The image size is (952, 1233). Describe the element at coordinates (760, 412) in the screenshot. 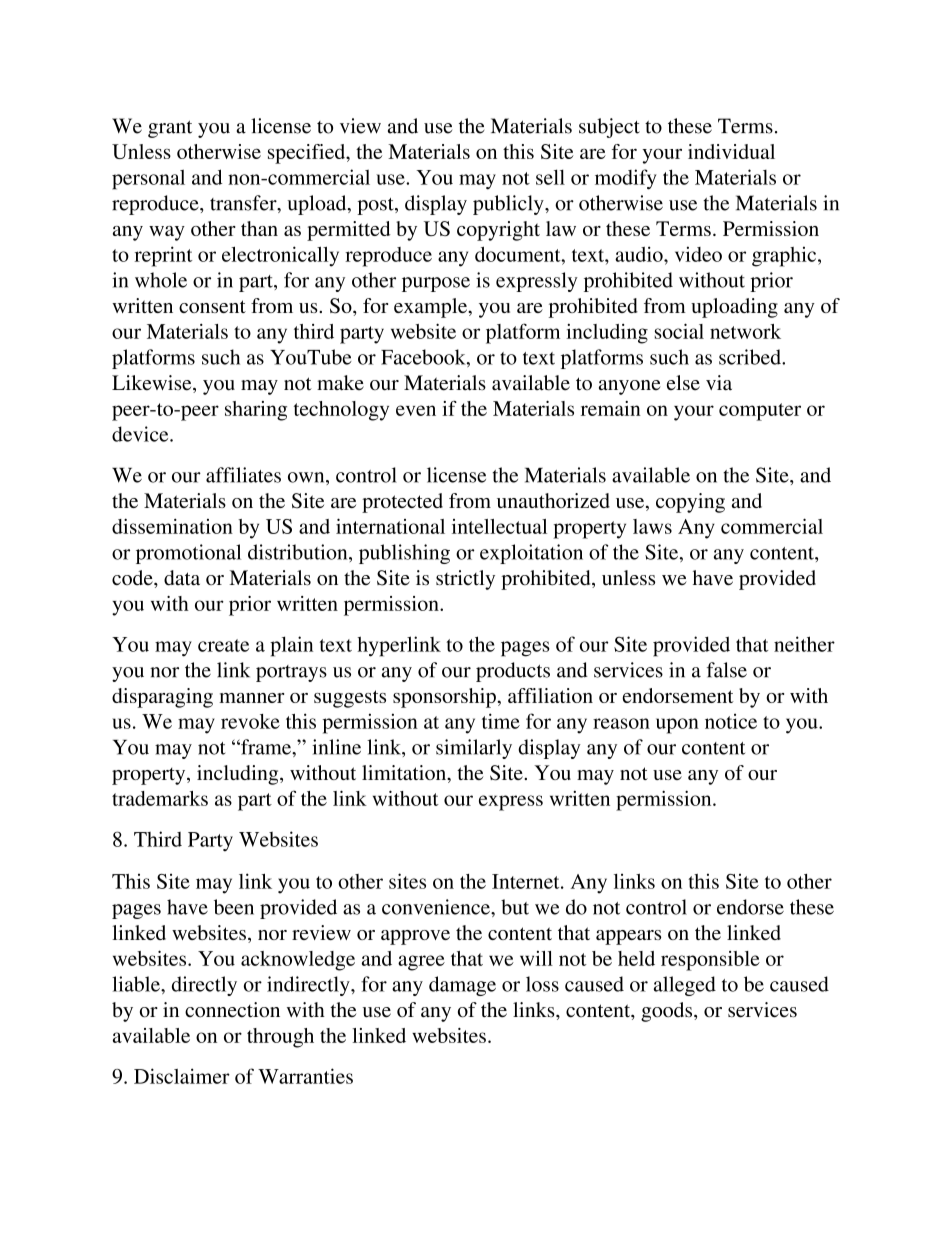

I see `computer` at that location.
